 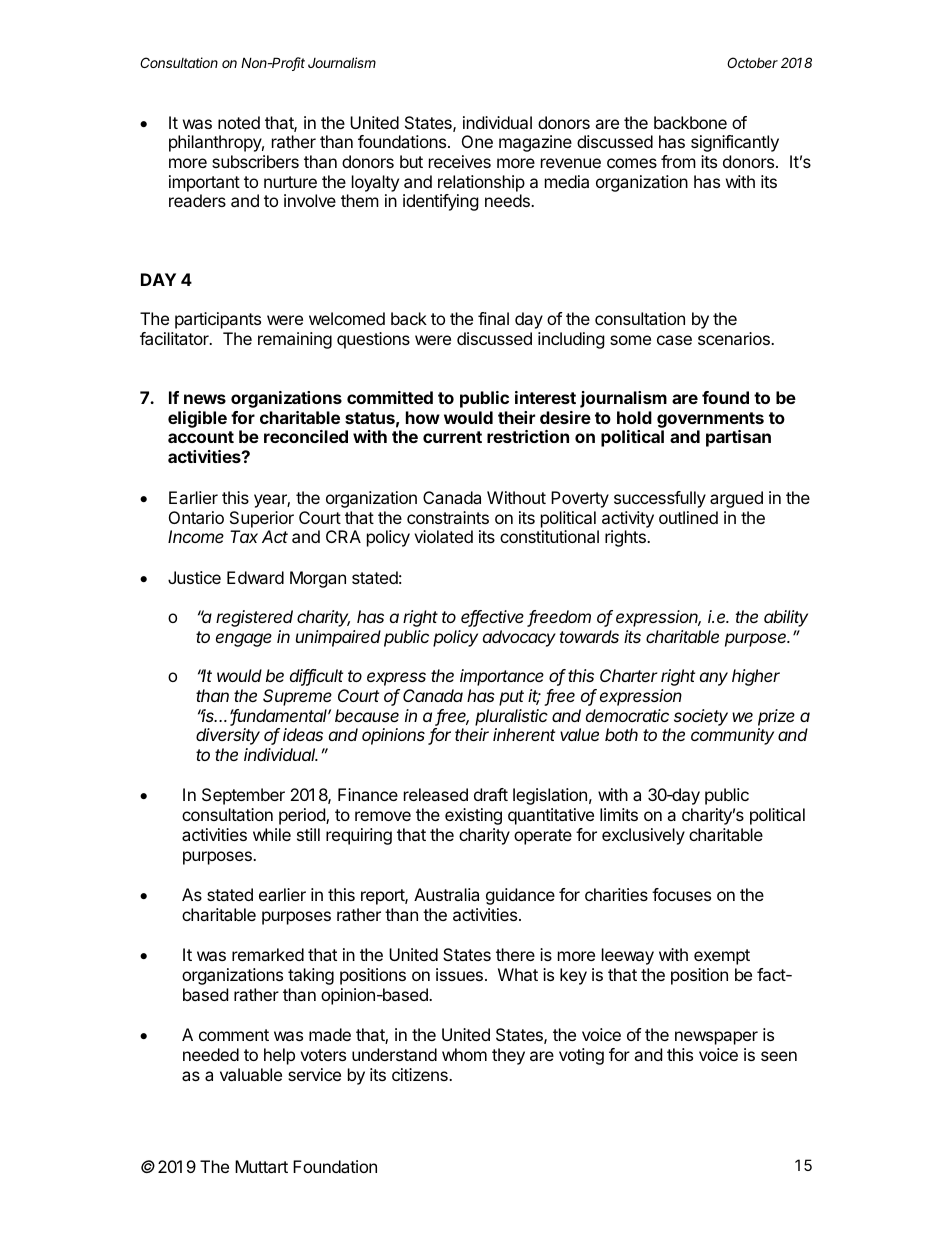 I want to click on remaining, so click(x=295, y=340).
